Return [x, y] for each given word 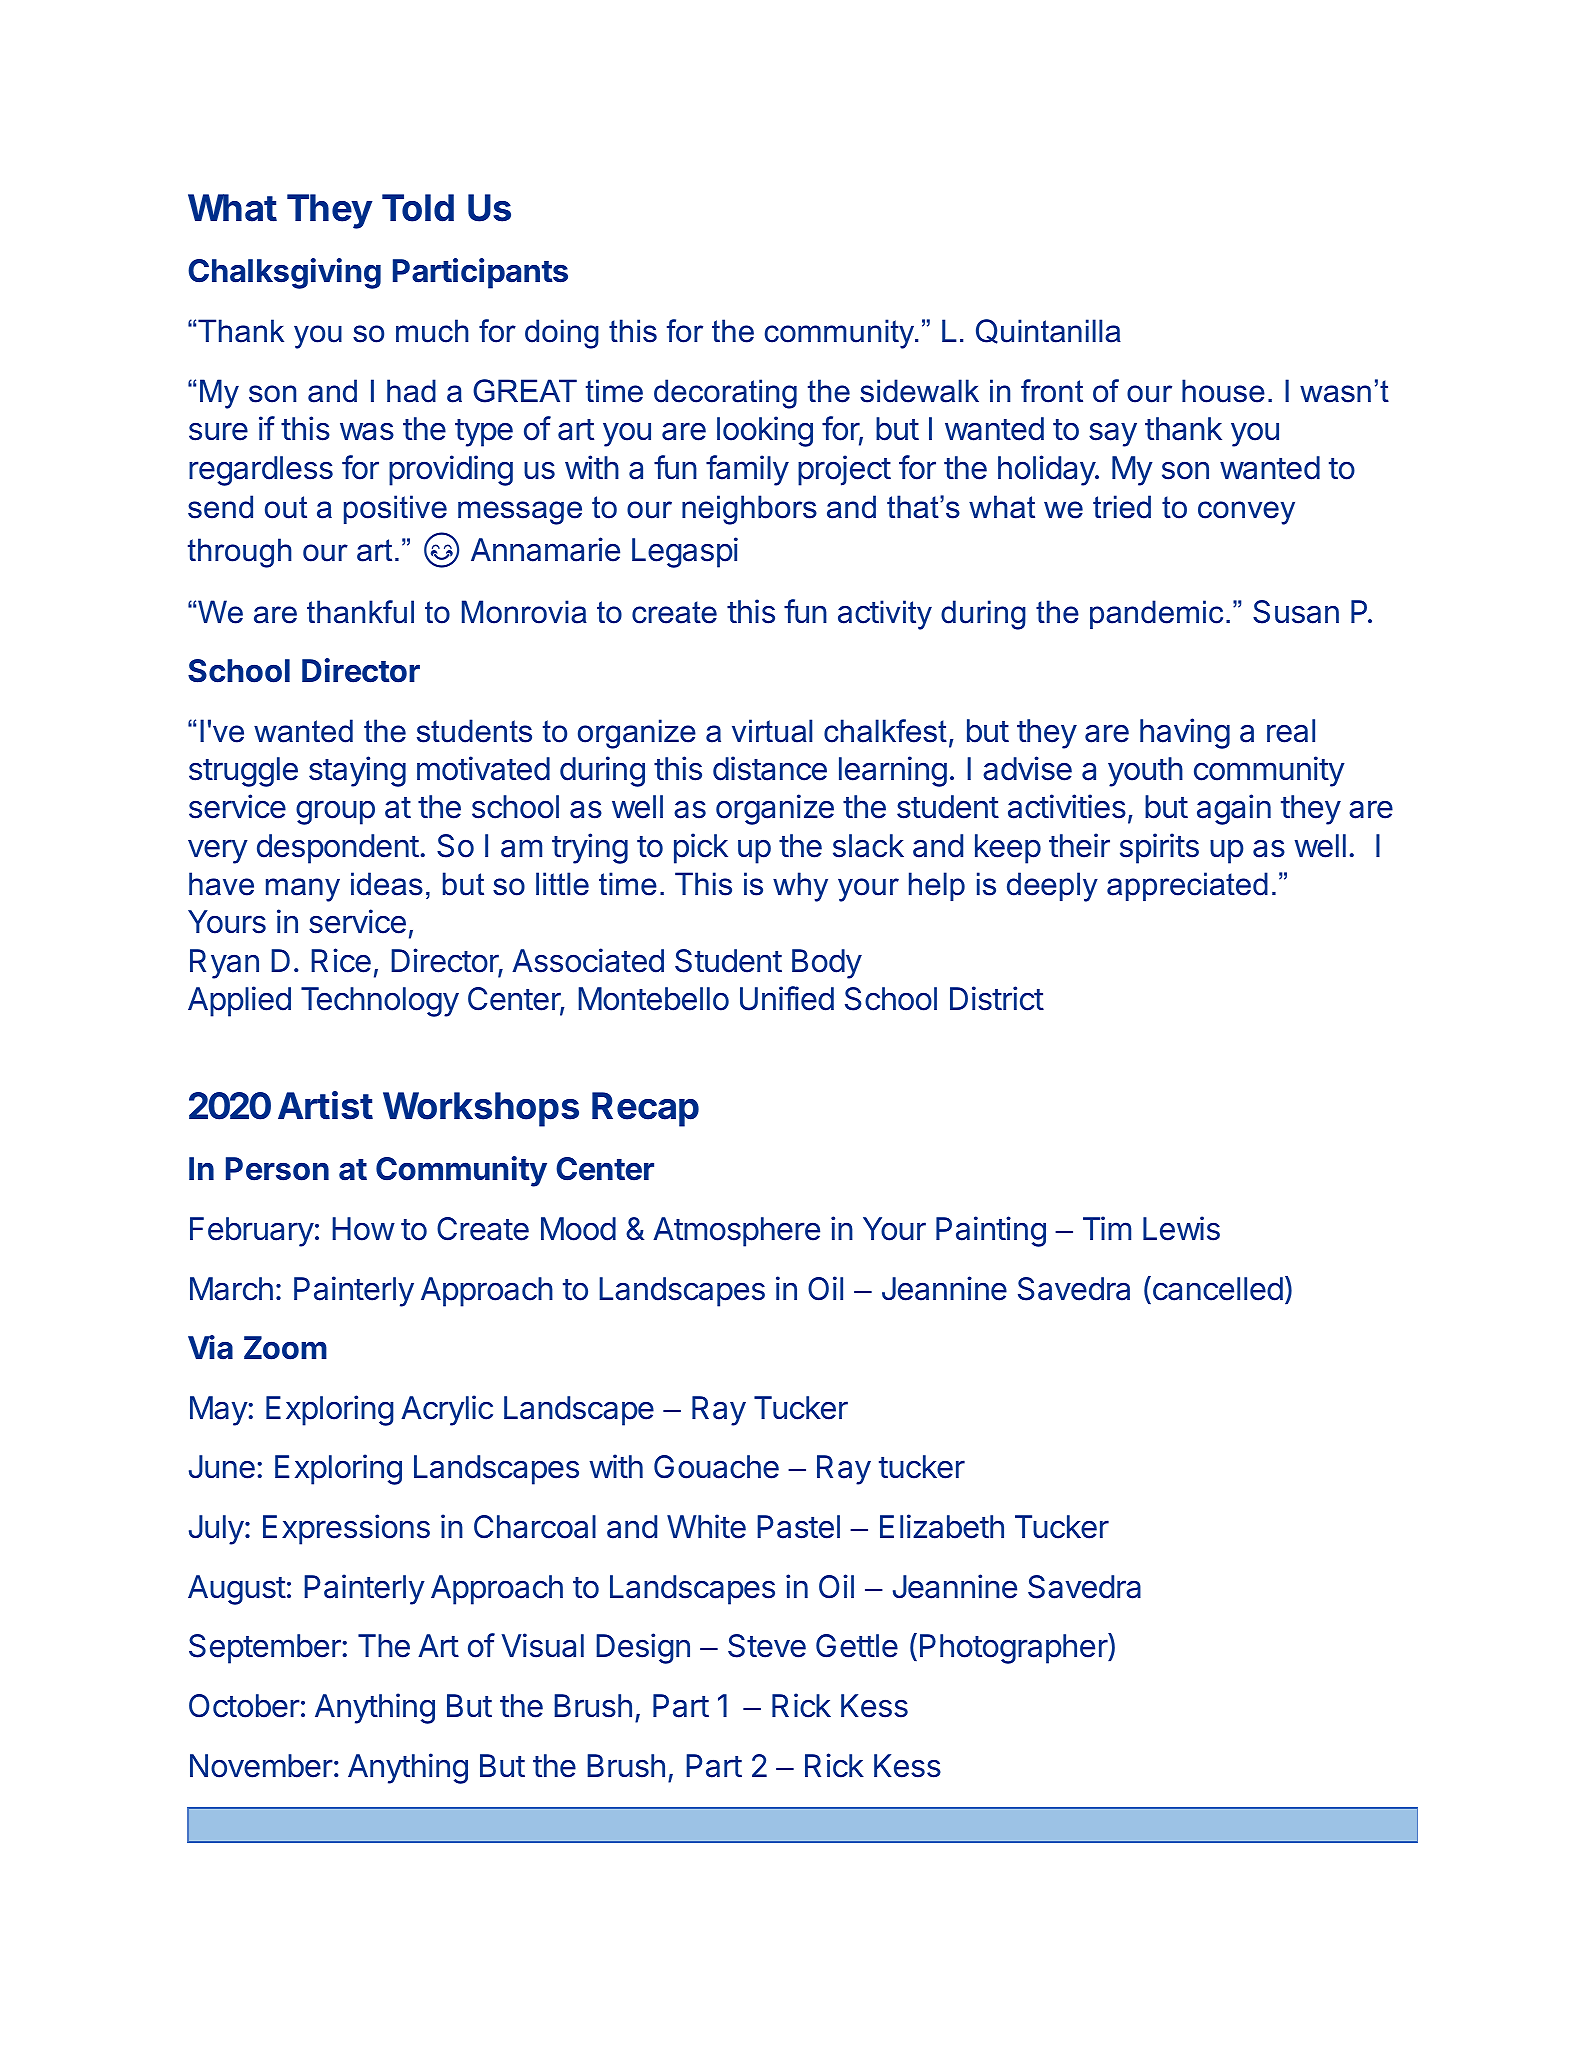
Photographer [1014, 1648]
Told [418, 208]
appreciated [1187, 886]
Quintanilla [1048, 331]
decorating [725, 394]
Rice [341, 960]
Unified [787, 998]
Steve [767, 1646]
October [244, 1706]
